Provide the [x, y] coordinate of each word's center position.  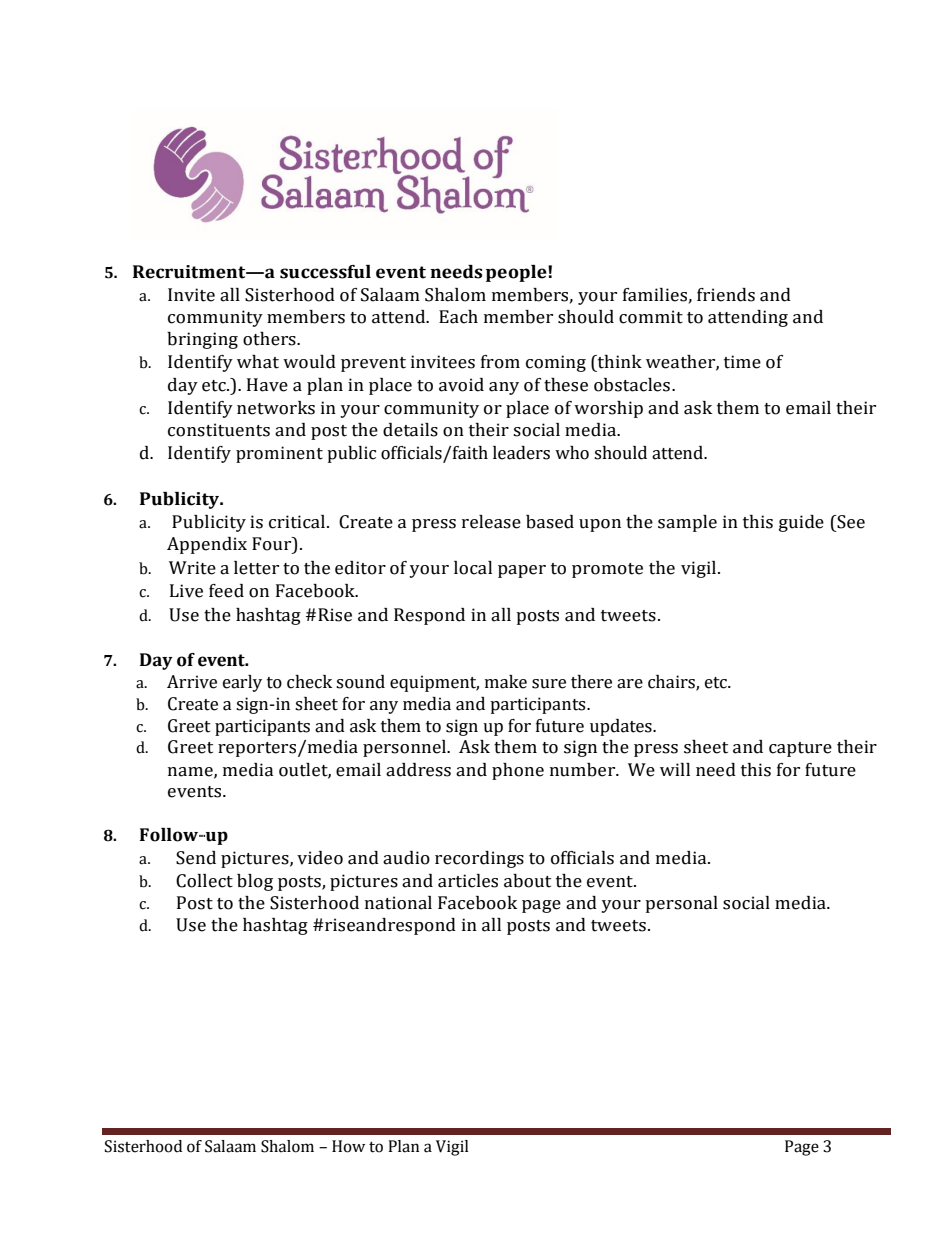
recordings [479, 859]
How [348, 1146]
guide [801, 523]
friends [726, 295]
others [270, 339]
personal [681, 904]
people [517, 273]
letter [256, 568]
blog [255, 882]
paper [522, 571]
